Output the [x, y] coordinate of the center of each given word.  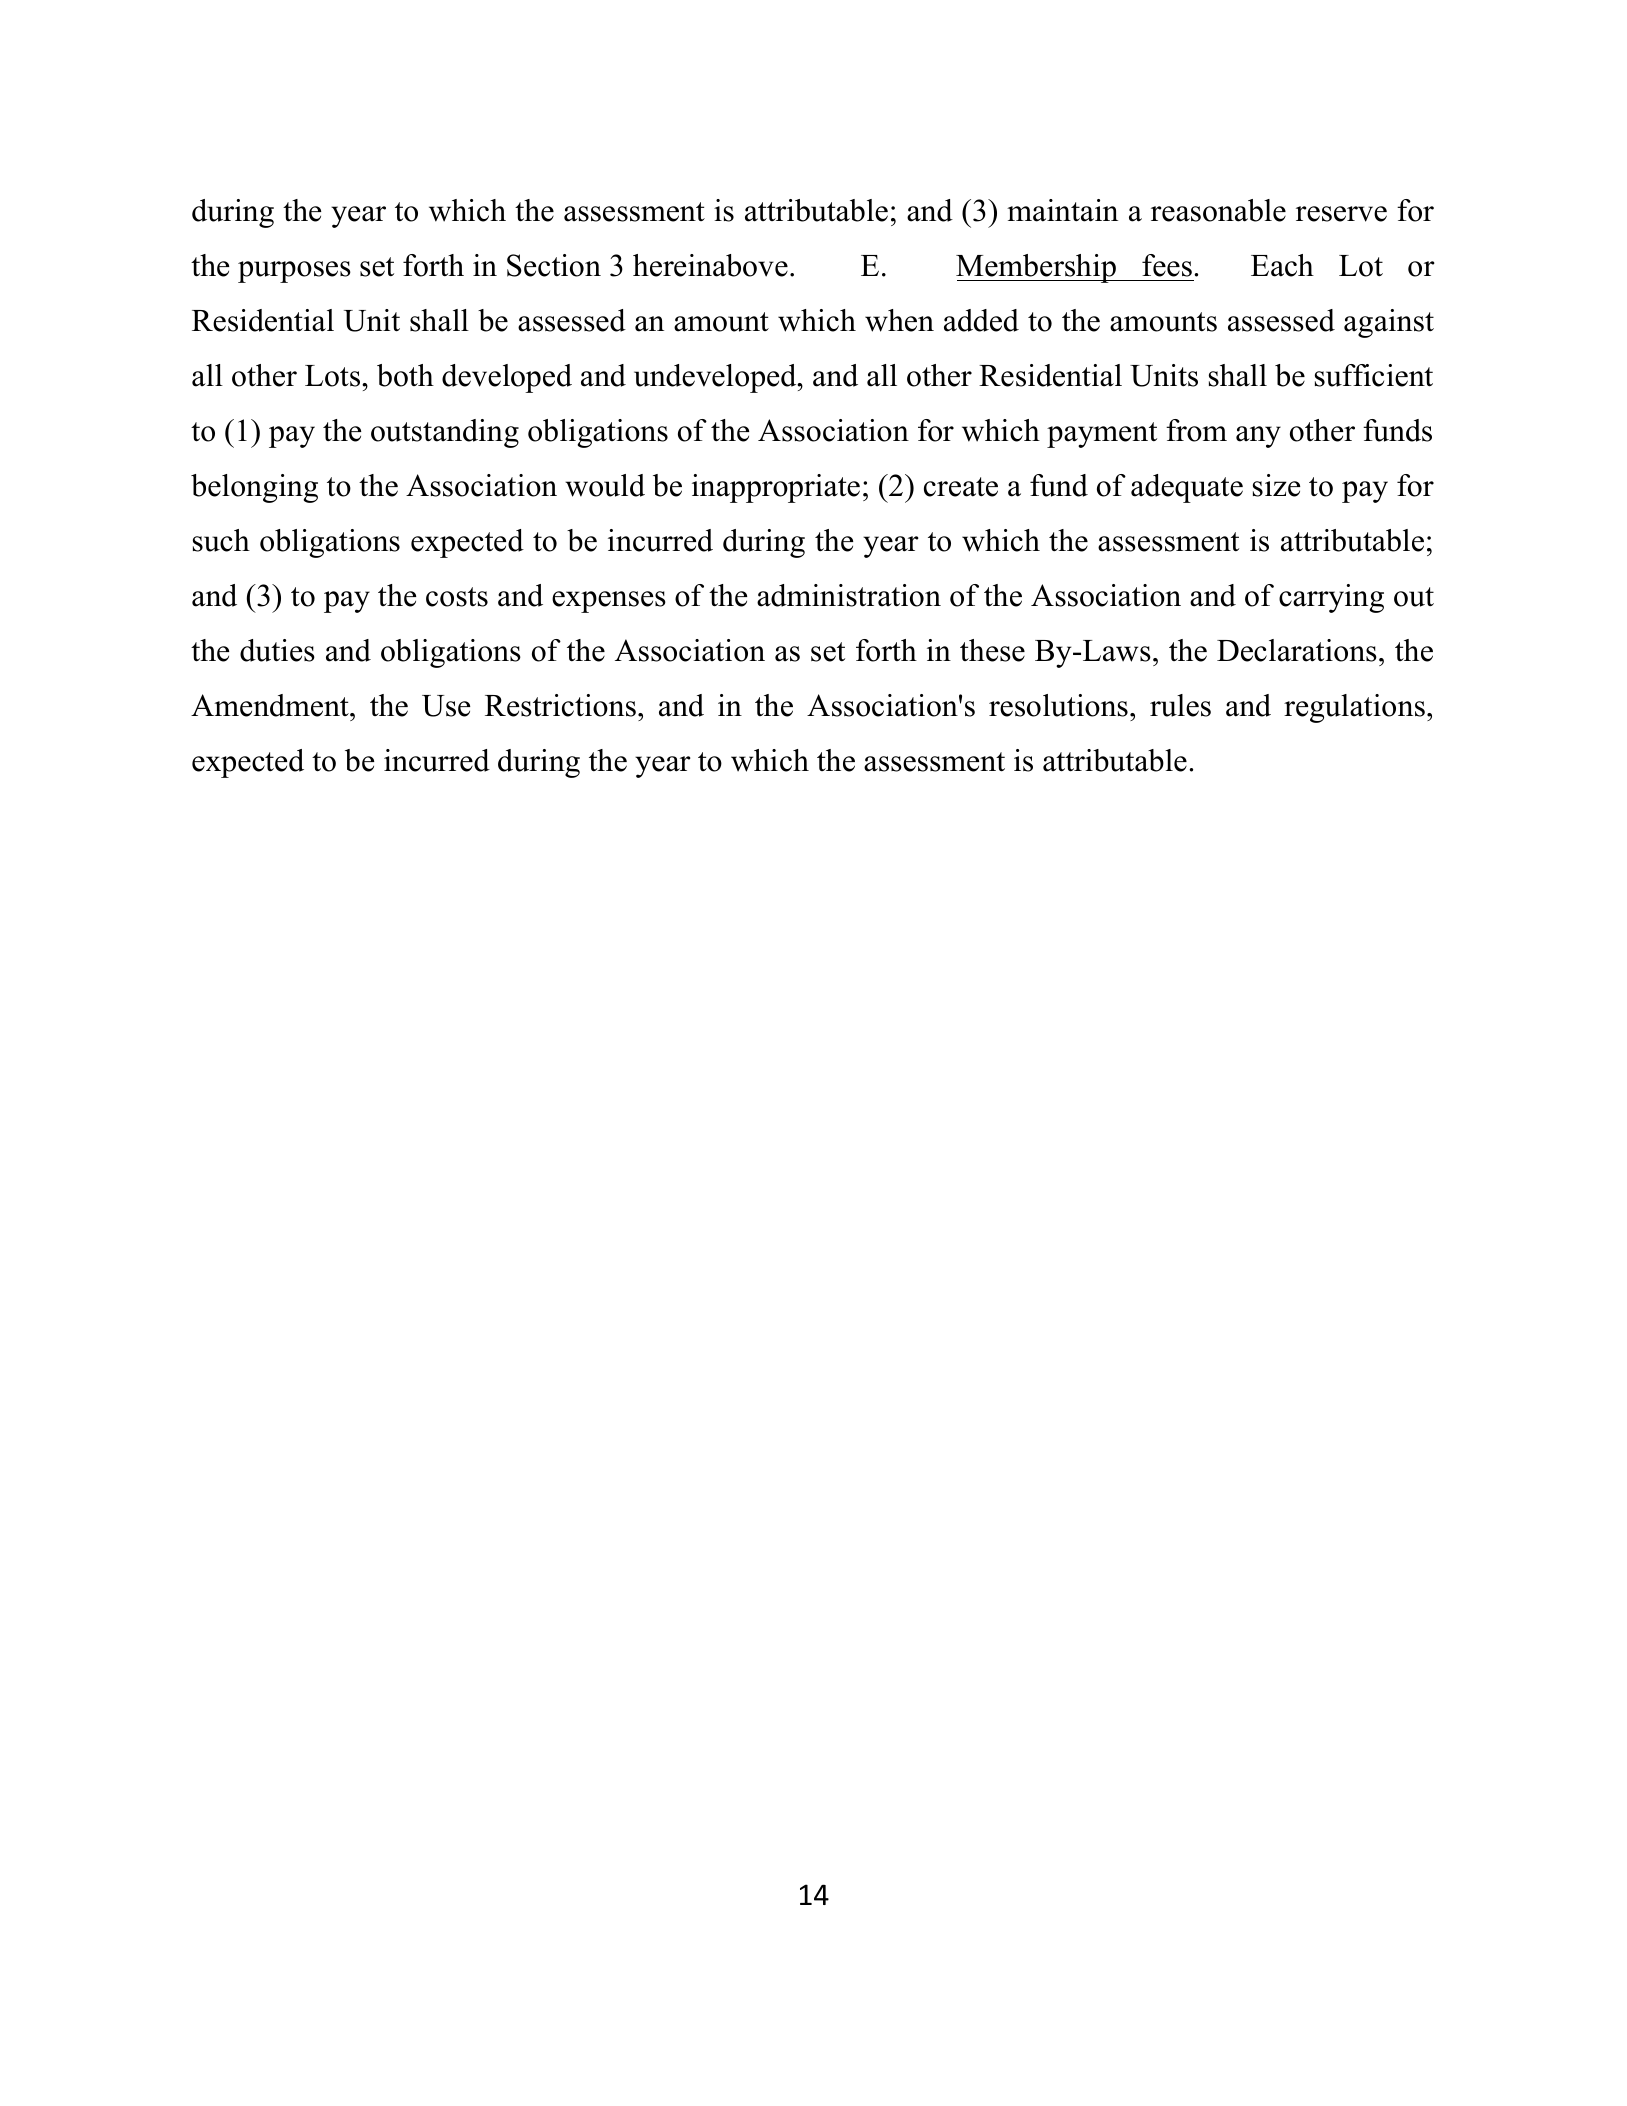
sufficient [1374, 375]
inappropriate [776, 488]
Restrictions [560, 705]
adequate [1187, 488]
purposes [294, 272]
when [899, 320]
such [221, 540]
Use [446, 706]
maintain [1062, 210]
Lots [334, 376]
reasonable [1218, 210]
